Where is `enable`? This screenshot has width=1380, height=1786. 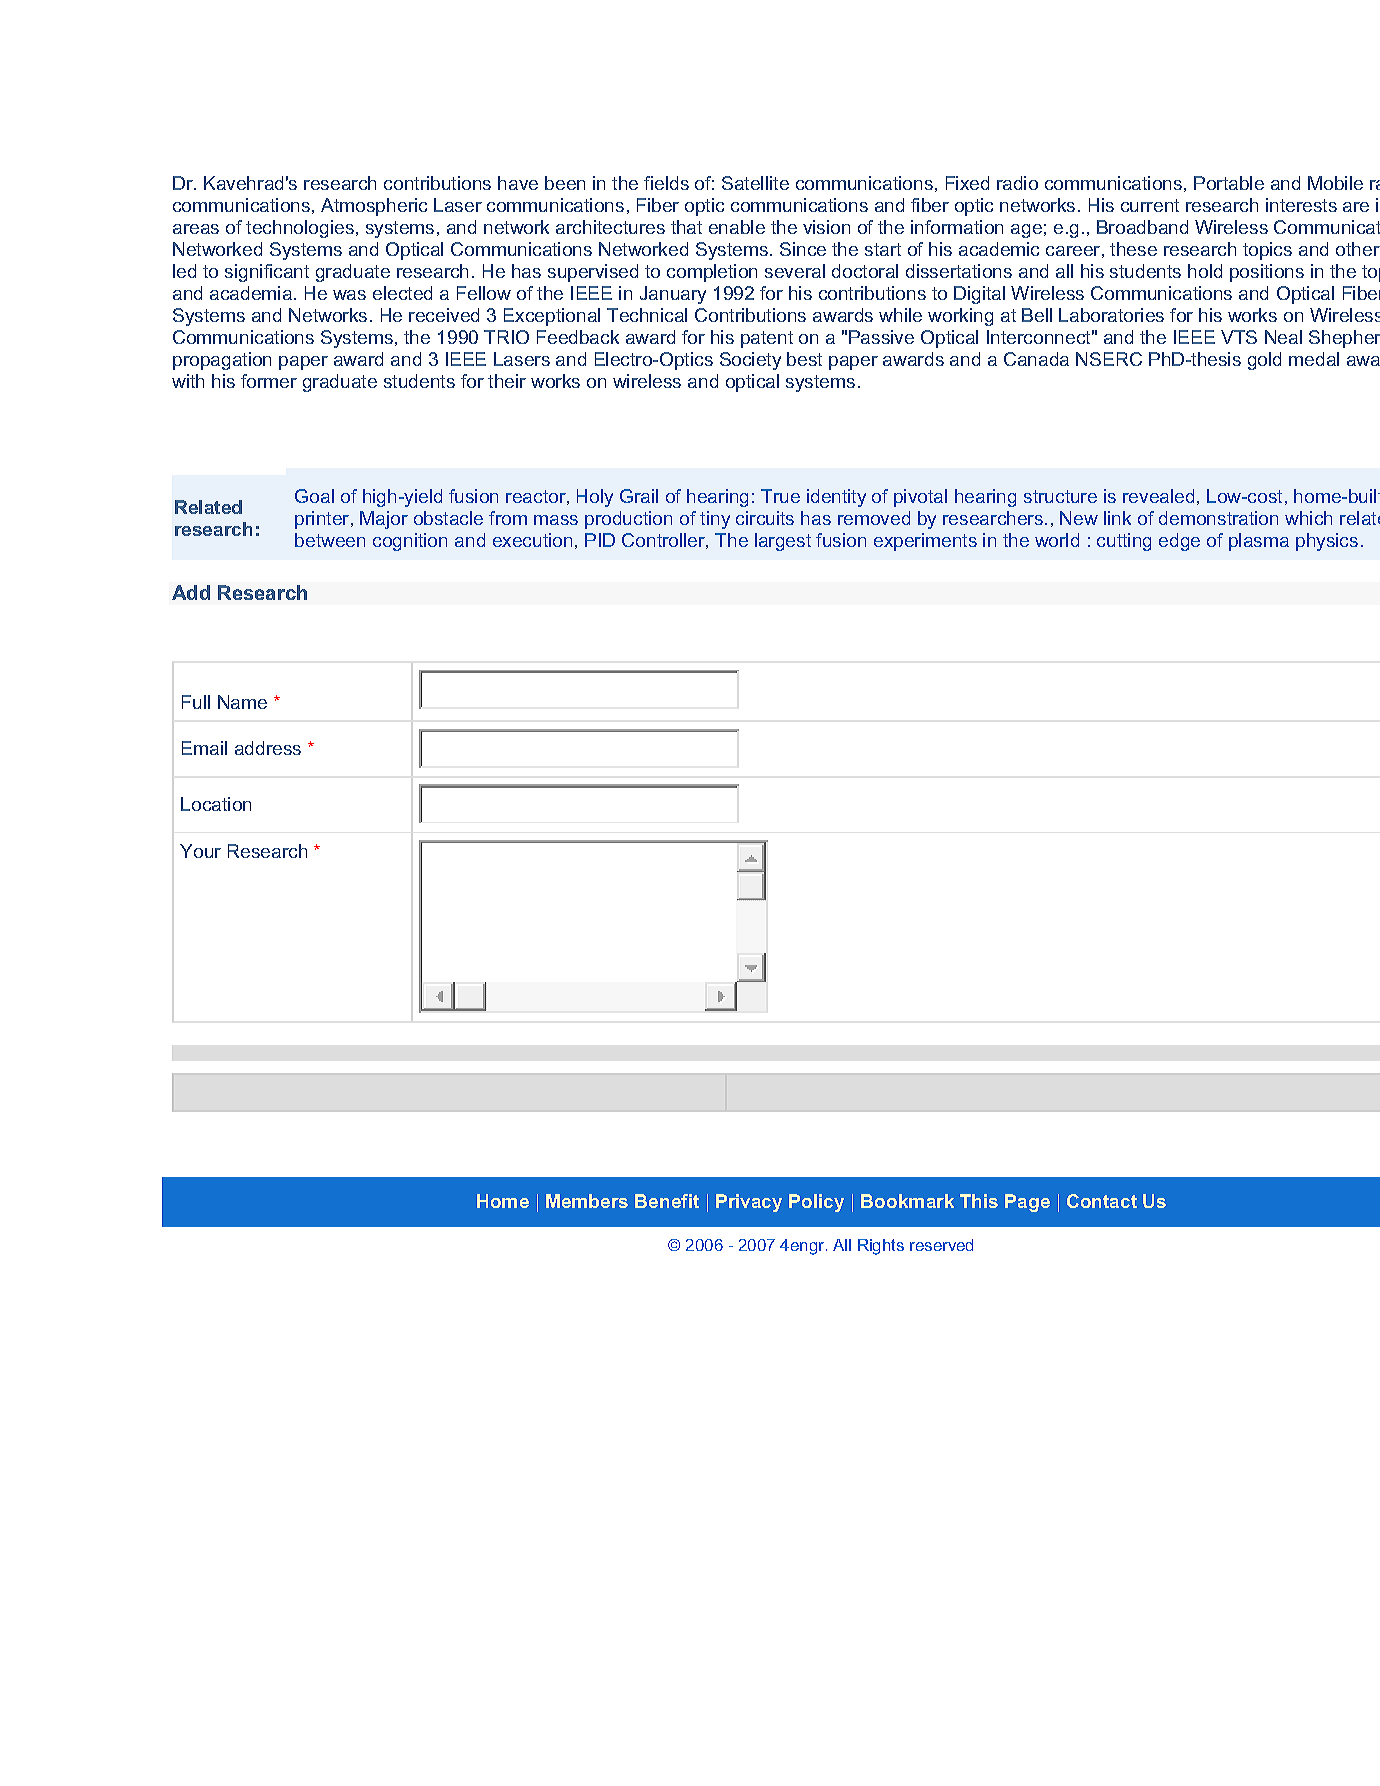
enable is located at coordinates (737, 227).
